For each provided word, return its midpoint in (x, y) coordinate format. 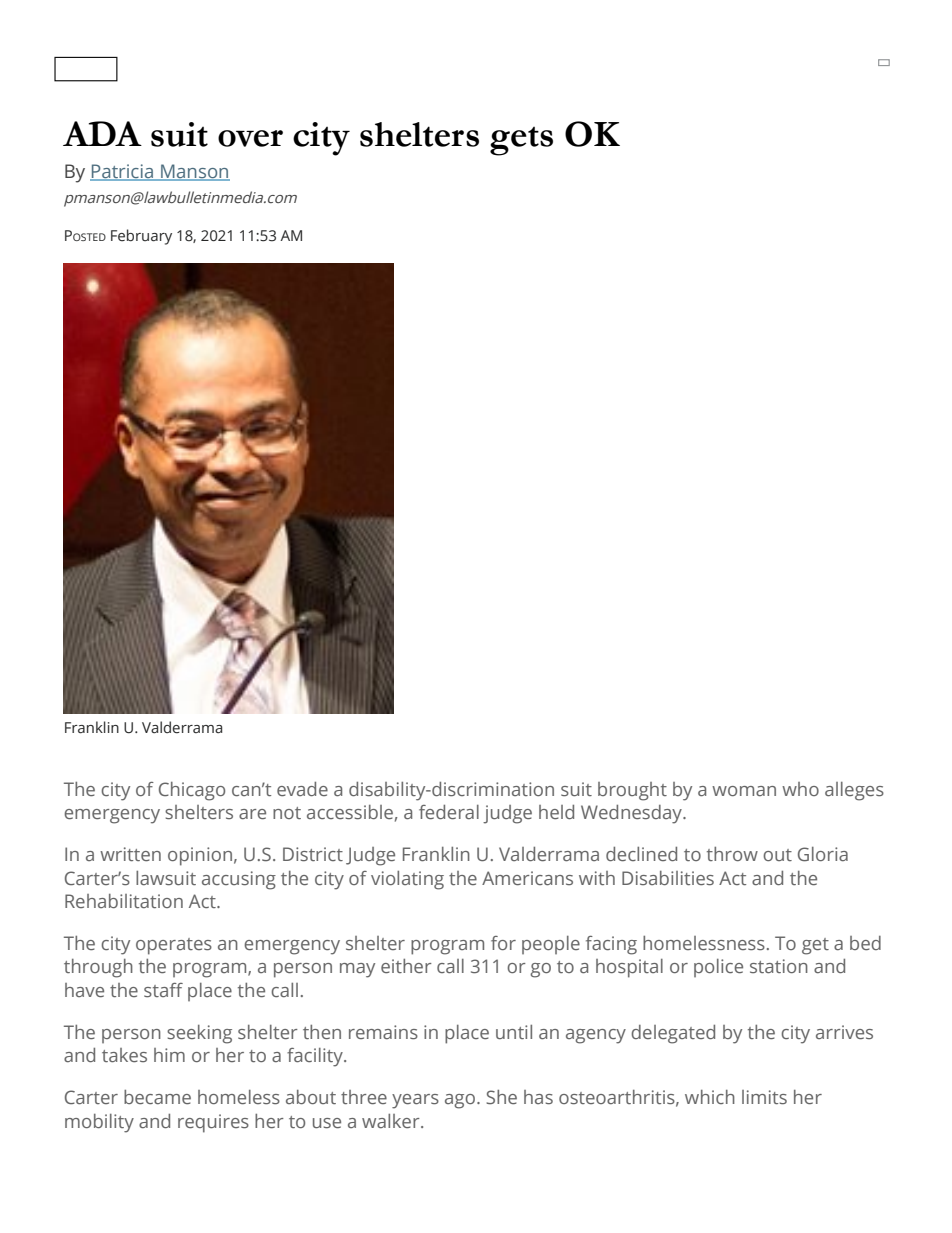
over (250, 138)
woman (744, 791)
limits (764, 1097)
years (415, 1101)
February (141, 237)
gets (521, 141)
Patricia (123, 172)
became (157, 1097)
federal (449, 812)
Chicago (192, 791)
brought (632, 791)
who (800, 789)
